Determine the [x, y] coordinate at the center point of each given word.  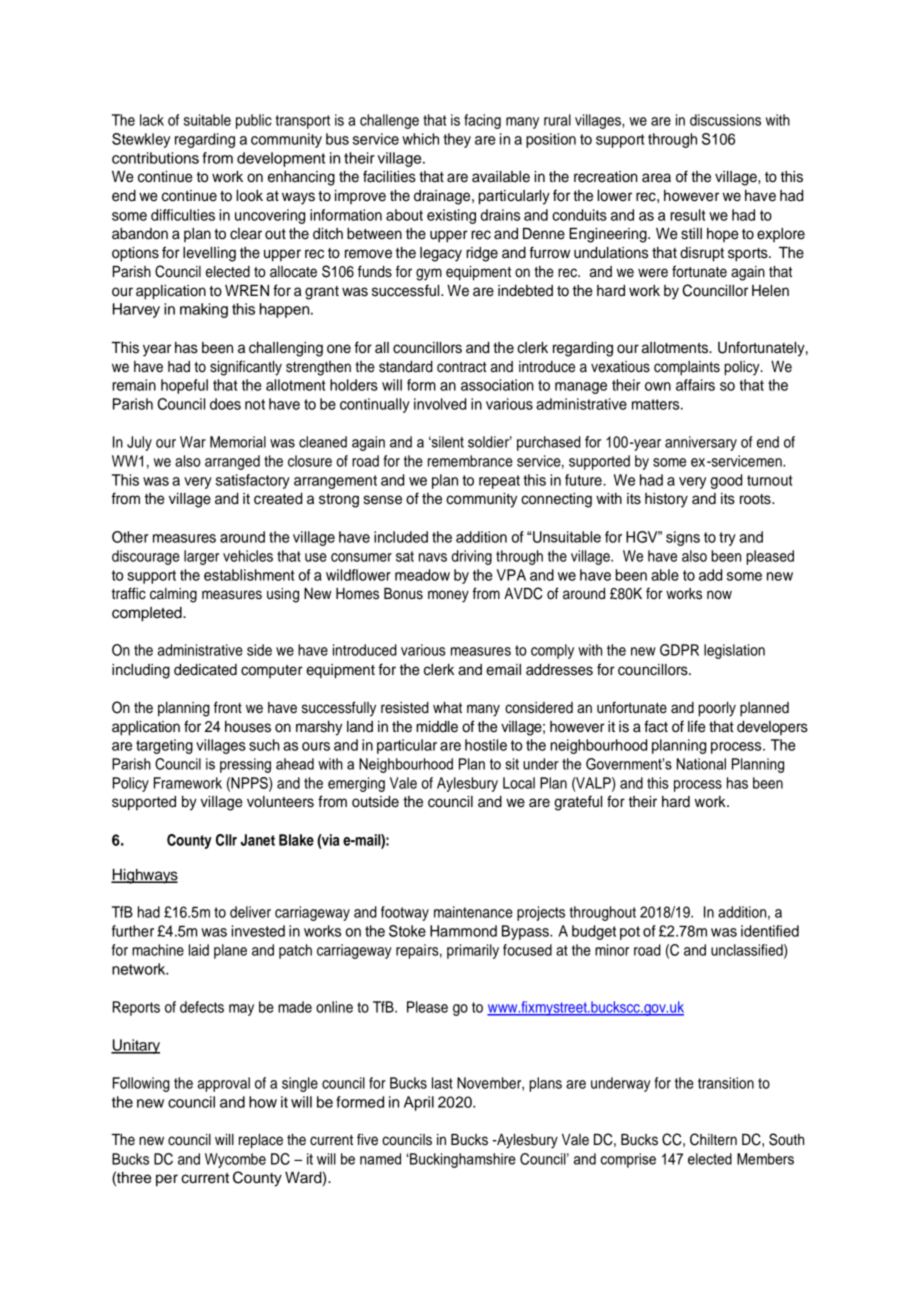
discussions [725, 120]
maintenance [473, 912]
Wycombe [235, 1160]
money [448, 596]
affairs [695, 385]
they [457, 140]
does [225, 404]
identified [770, 931]
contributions [155, 158]
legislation [734, 651]
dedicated [205, 670]
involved [440, 404]
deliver [250, 912]
